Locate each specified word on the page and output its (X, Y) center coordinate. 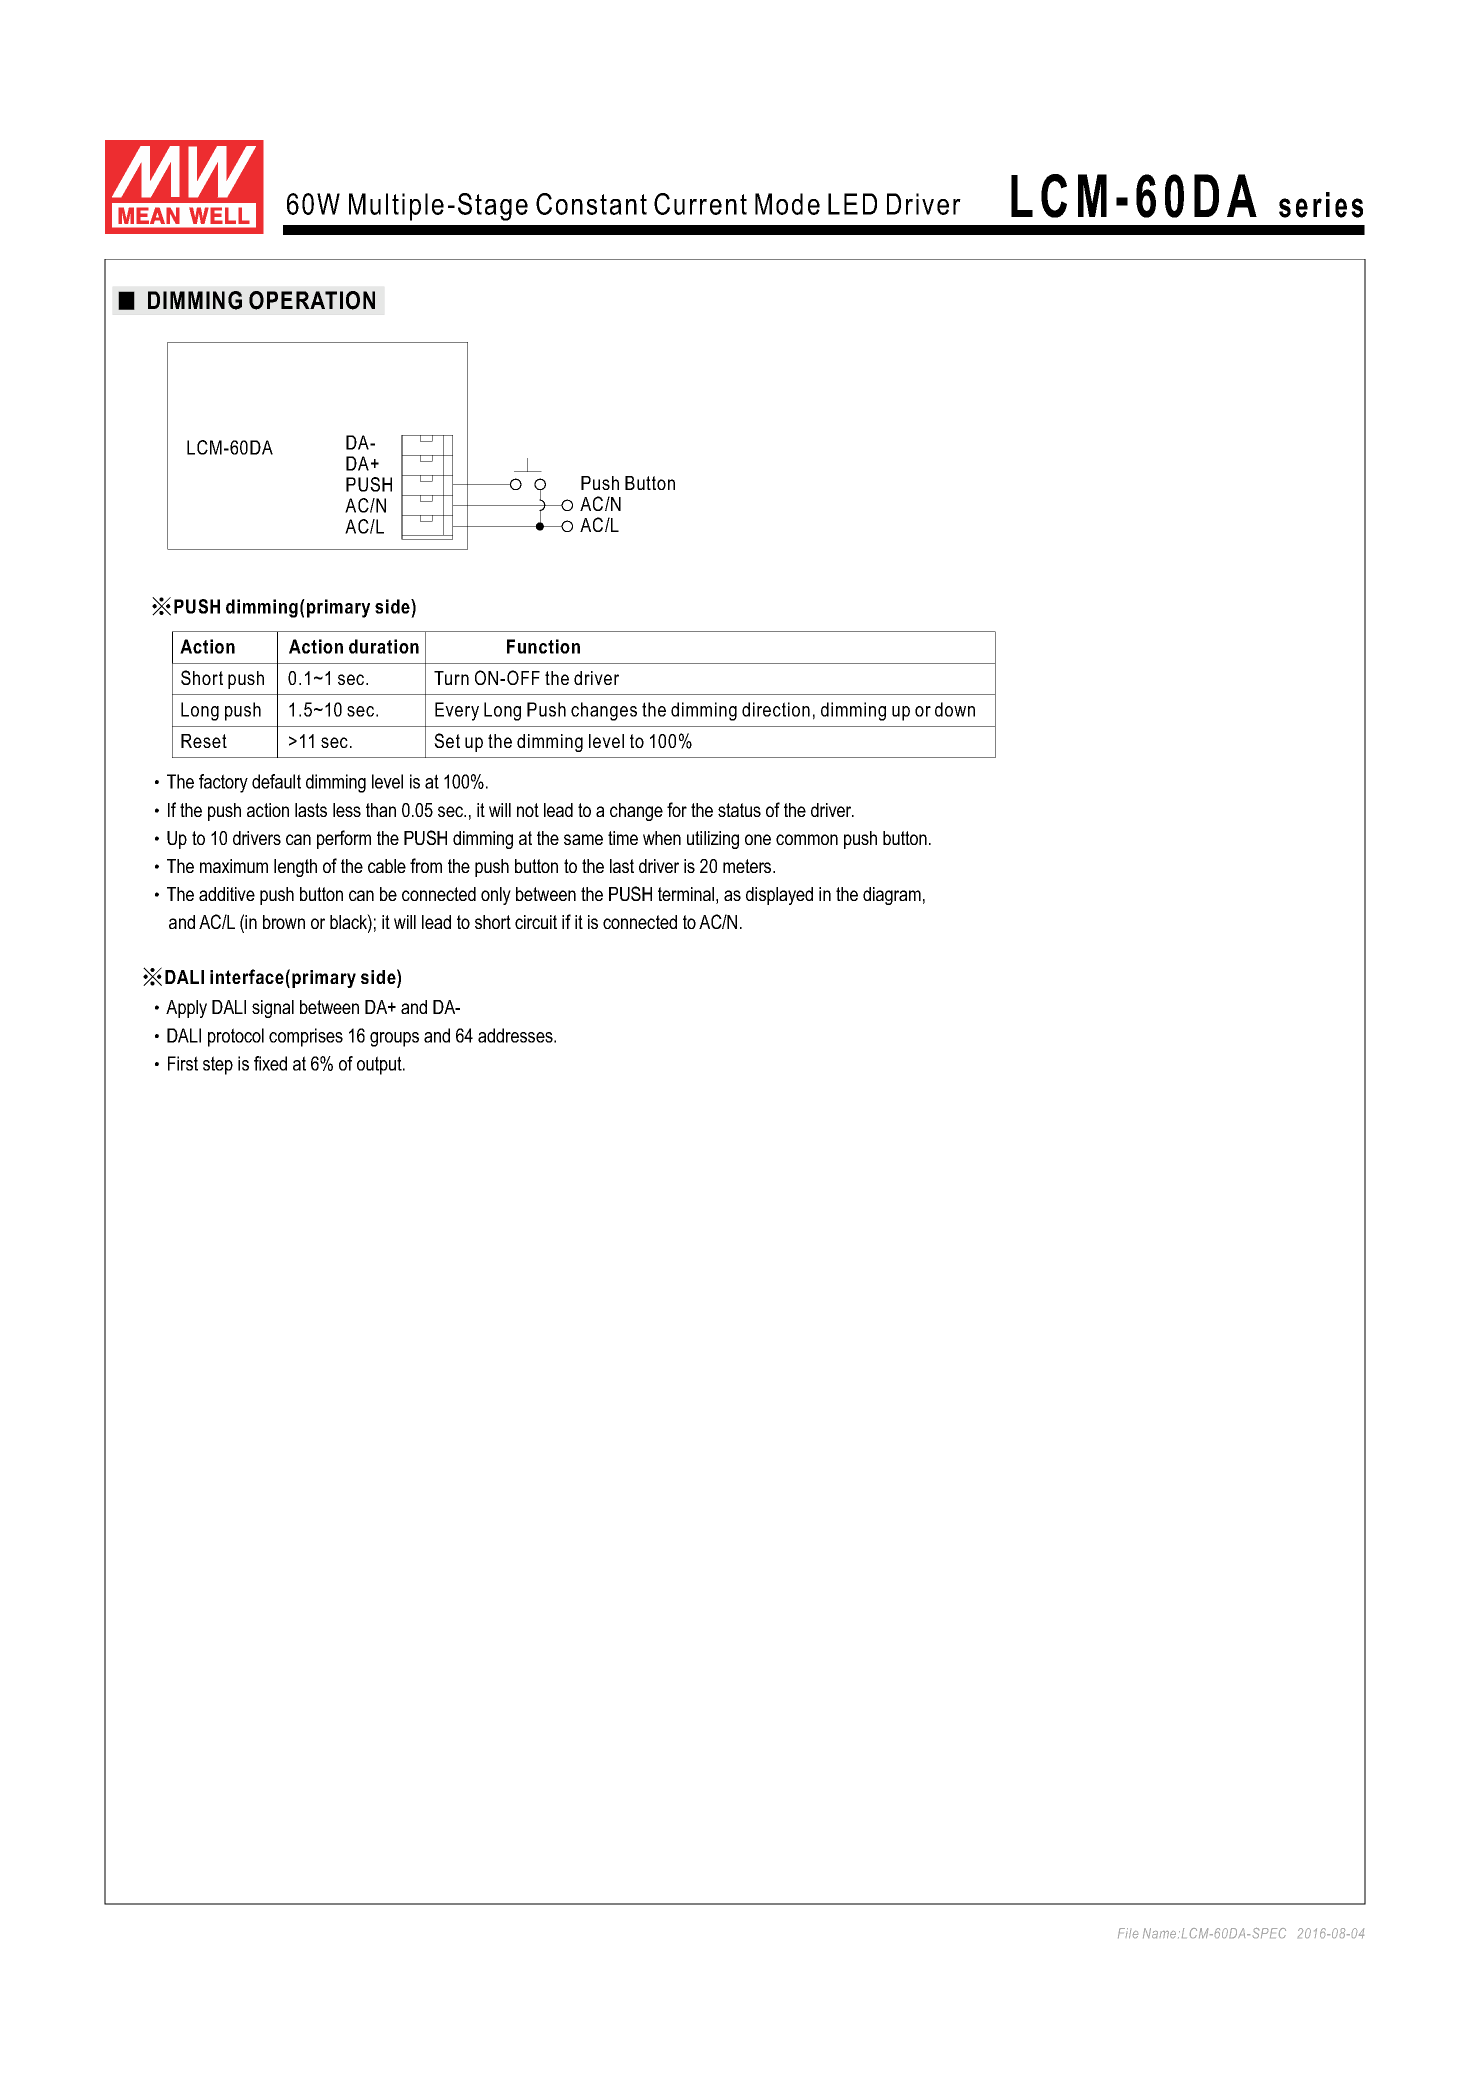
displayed (779, 896)
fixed (270, 1063)
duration (384, 646)
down (955, 709)
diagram (892, 896)
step (218, 1065)
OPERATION (312, 300)
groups (394, 1039)
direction (776, 709)
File (1128, 1933)
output (380, 1065)
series (1321, 205)
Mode (787, 204)
